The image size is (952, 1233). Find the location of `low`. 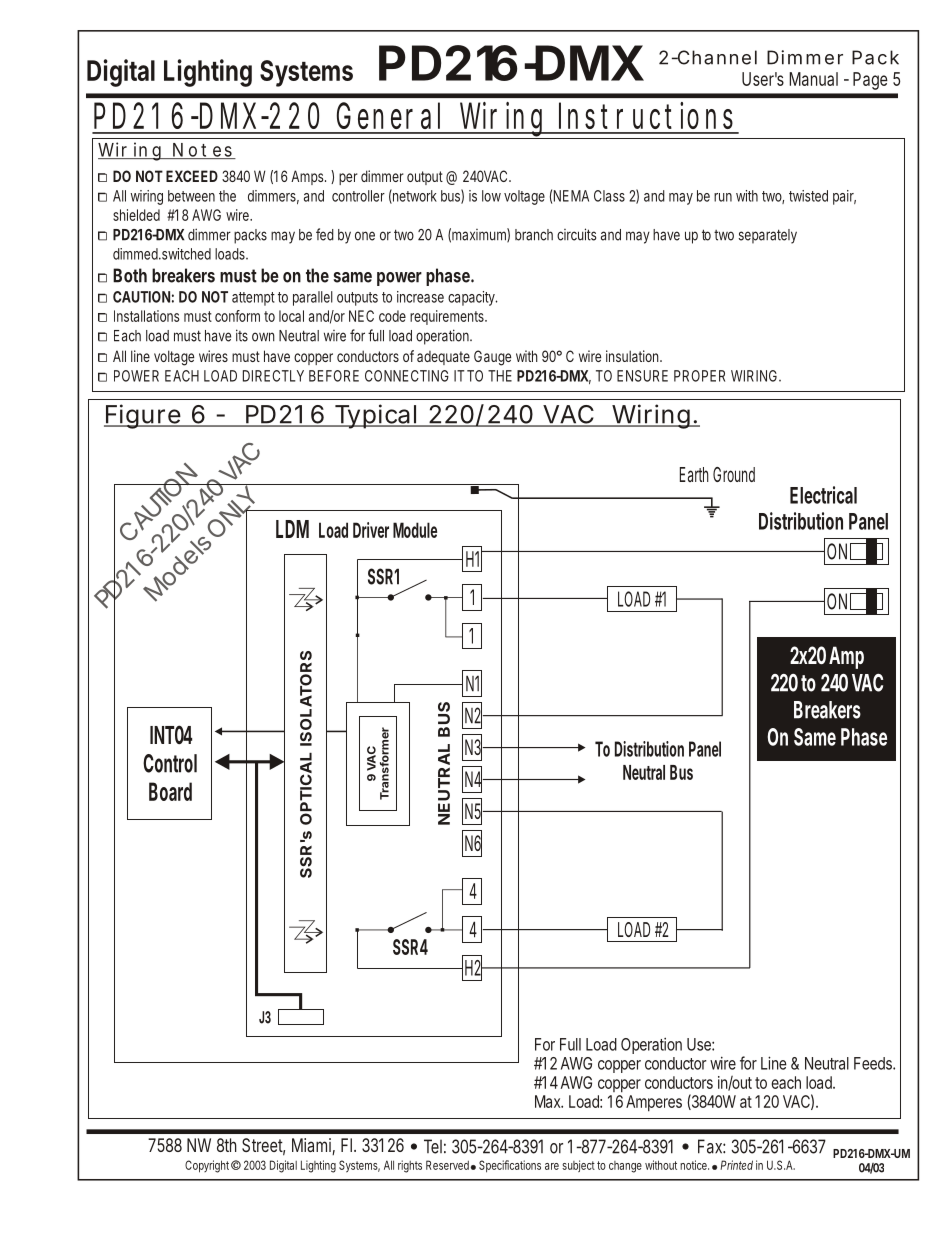

low is located at coordinates (491, 196).
